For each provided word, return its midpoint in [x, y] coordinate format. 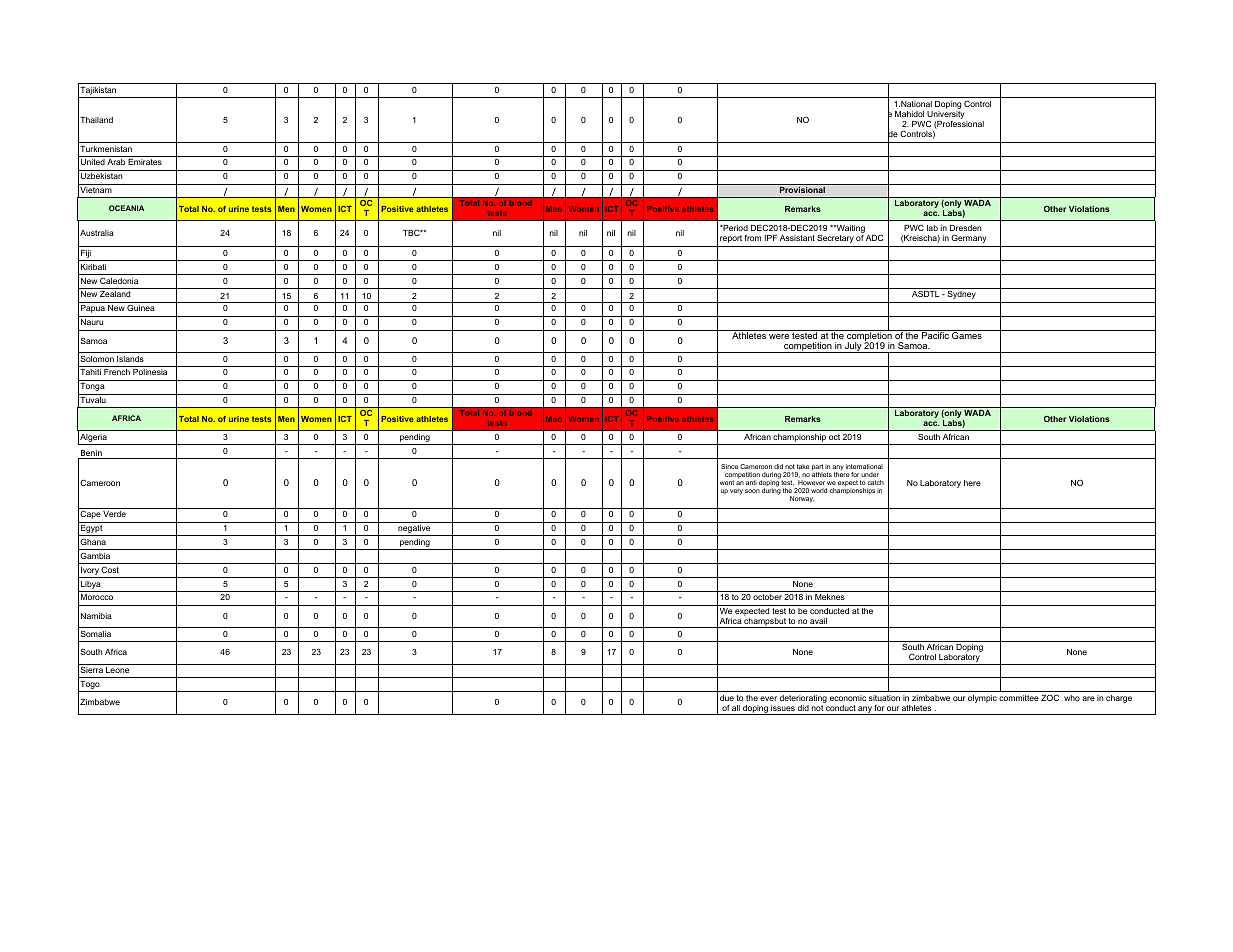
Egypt [92, 530]
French [117, 372]
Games [967, 334]
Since [729, 466]
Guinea [141, 307]
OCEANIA [126, 208]
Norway [802, 499]
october [767, 597]
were [779, 336]
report [731, 239]
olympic [982, 699]
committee [1019, 698]
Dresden [965, 230]
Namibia [96, 616]
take [803, 466]
